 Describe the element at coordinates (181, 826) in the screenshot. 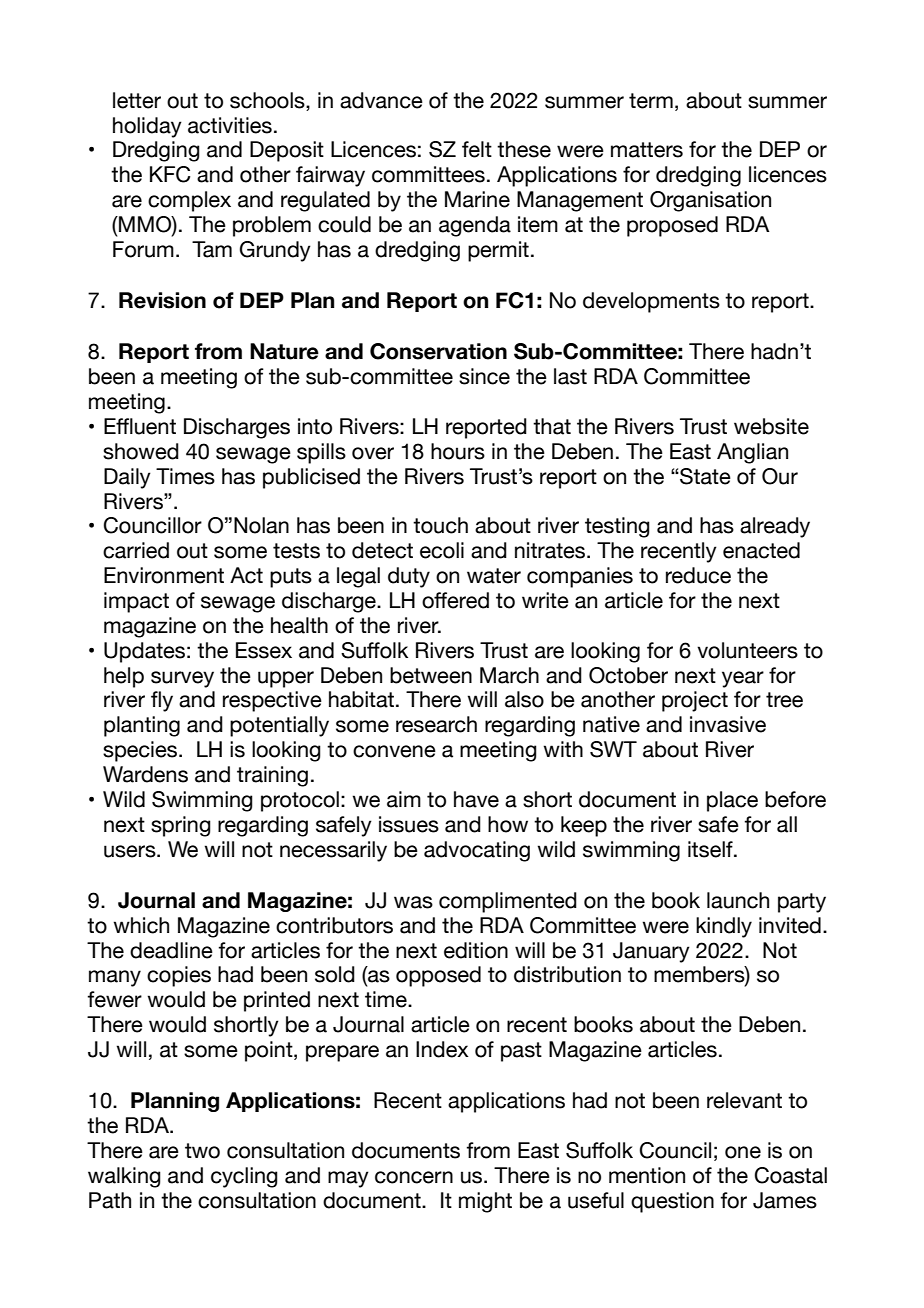

I see `spring` at that location.
